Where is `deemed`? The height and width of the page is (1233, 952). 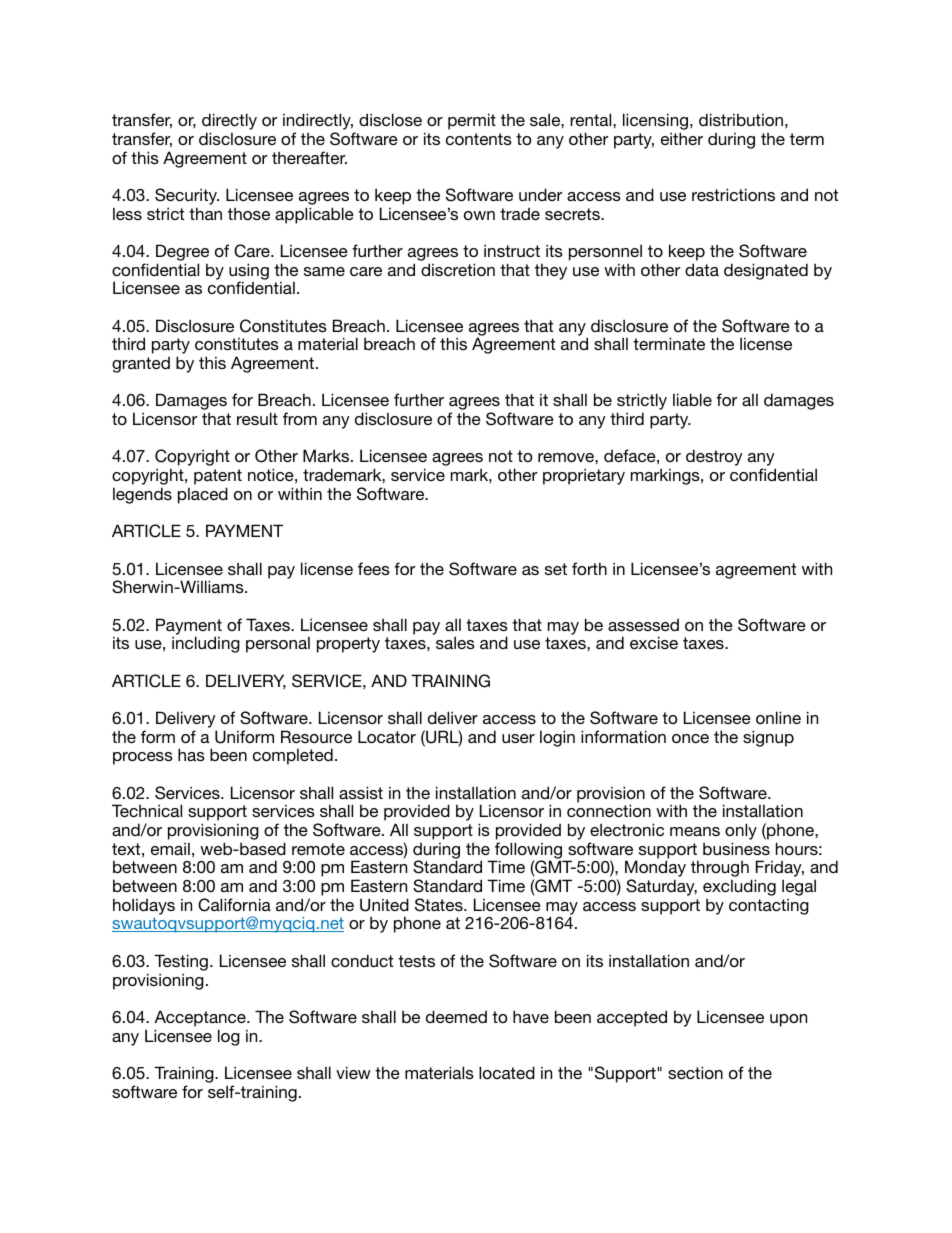 deemed is located at coordinates (456, 1016).
